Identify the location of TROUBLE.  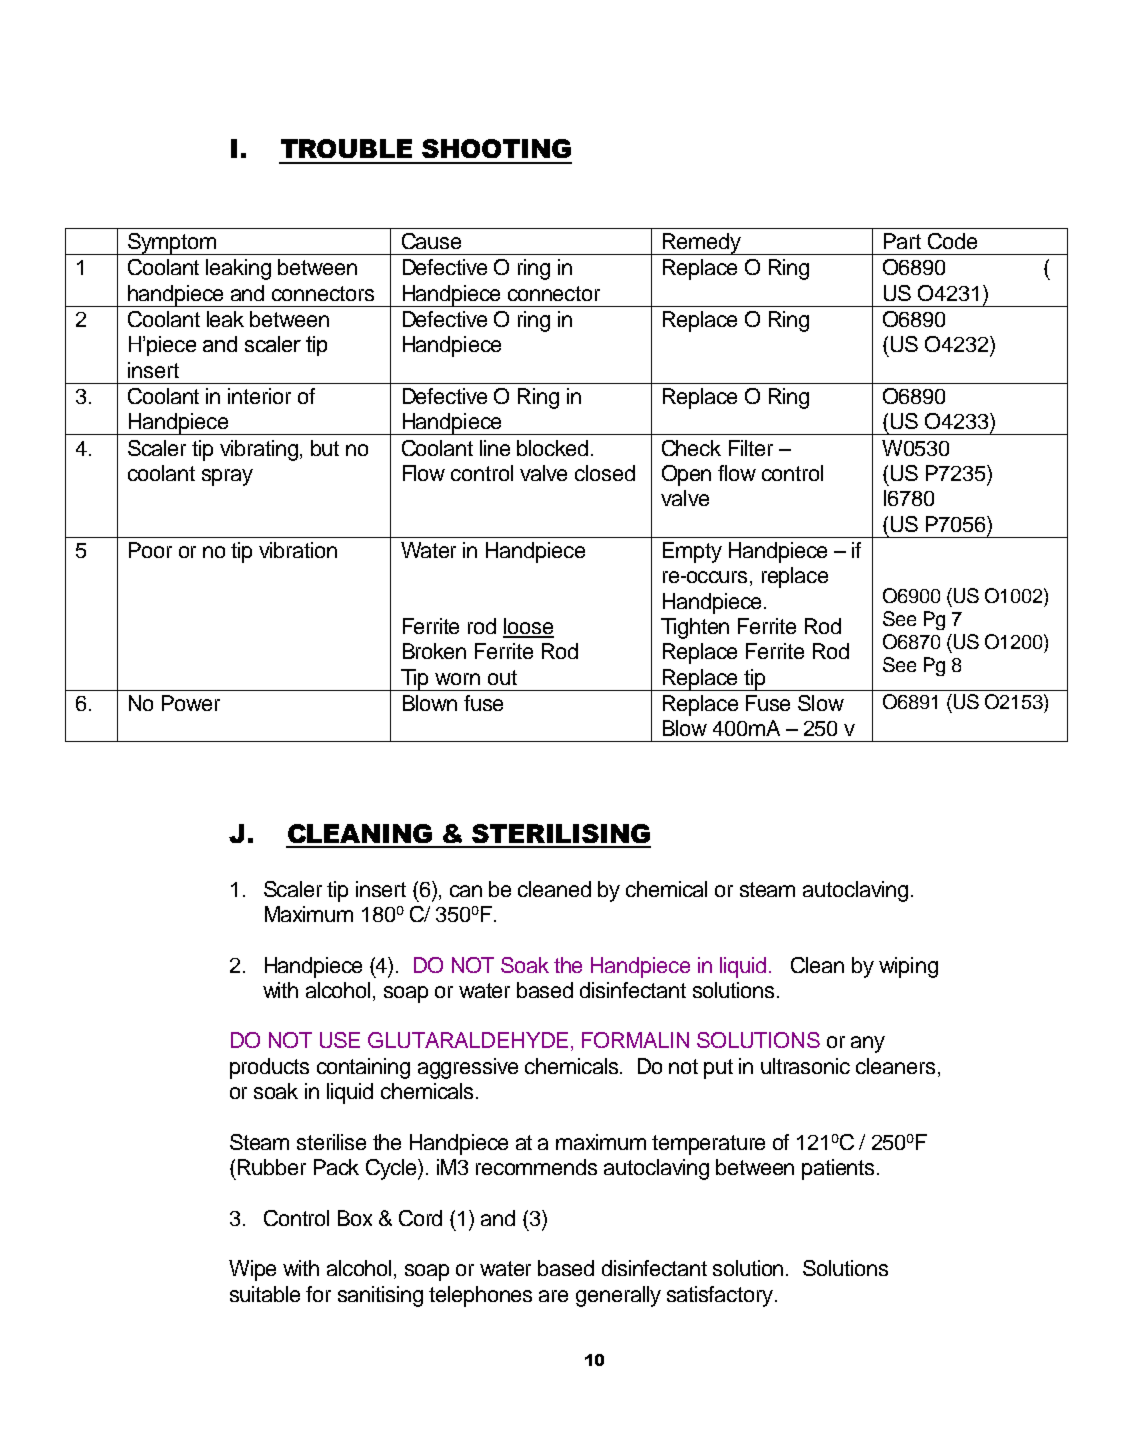
(346, 148).
